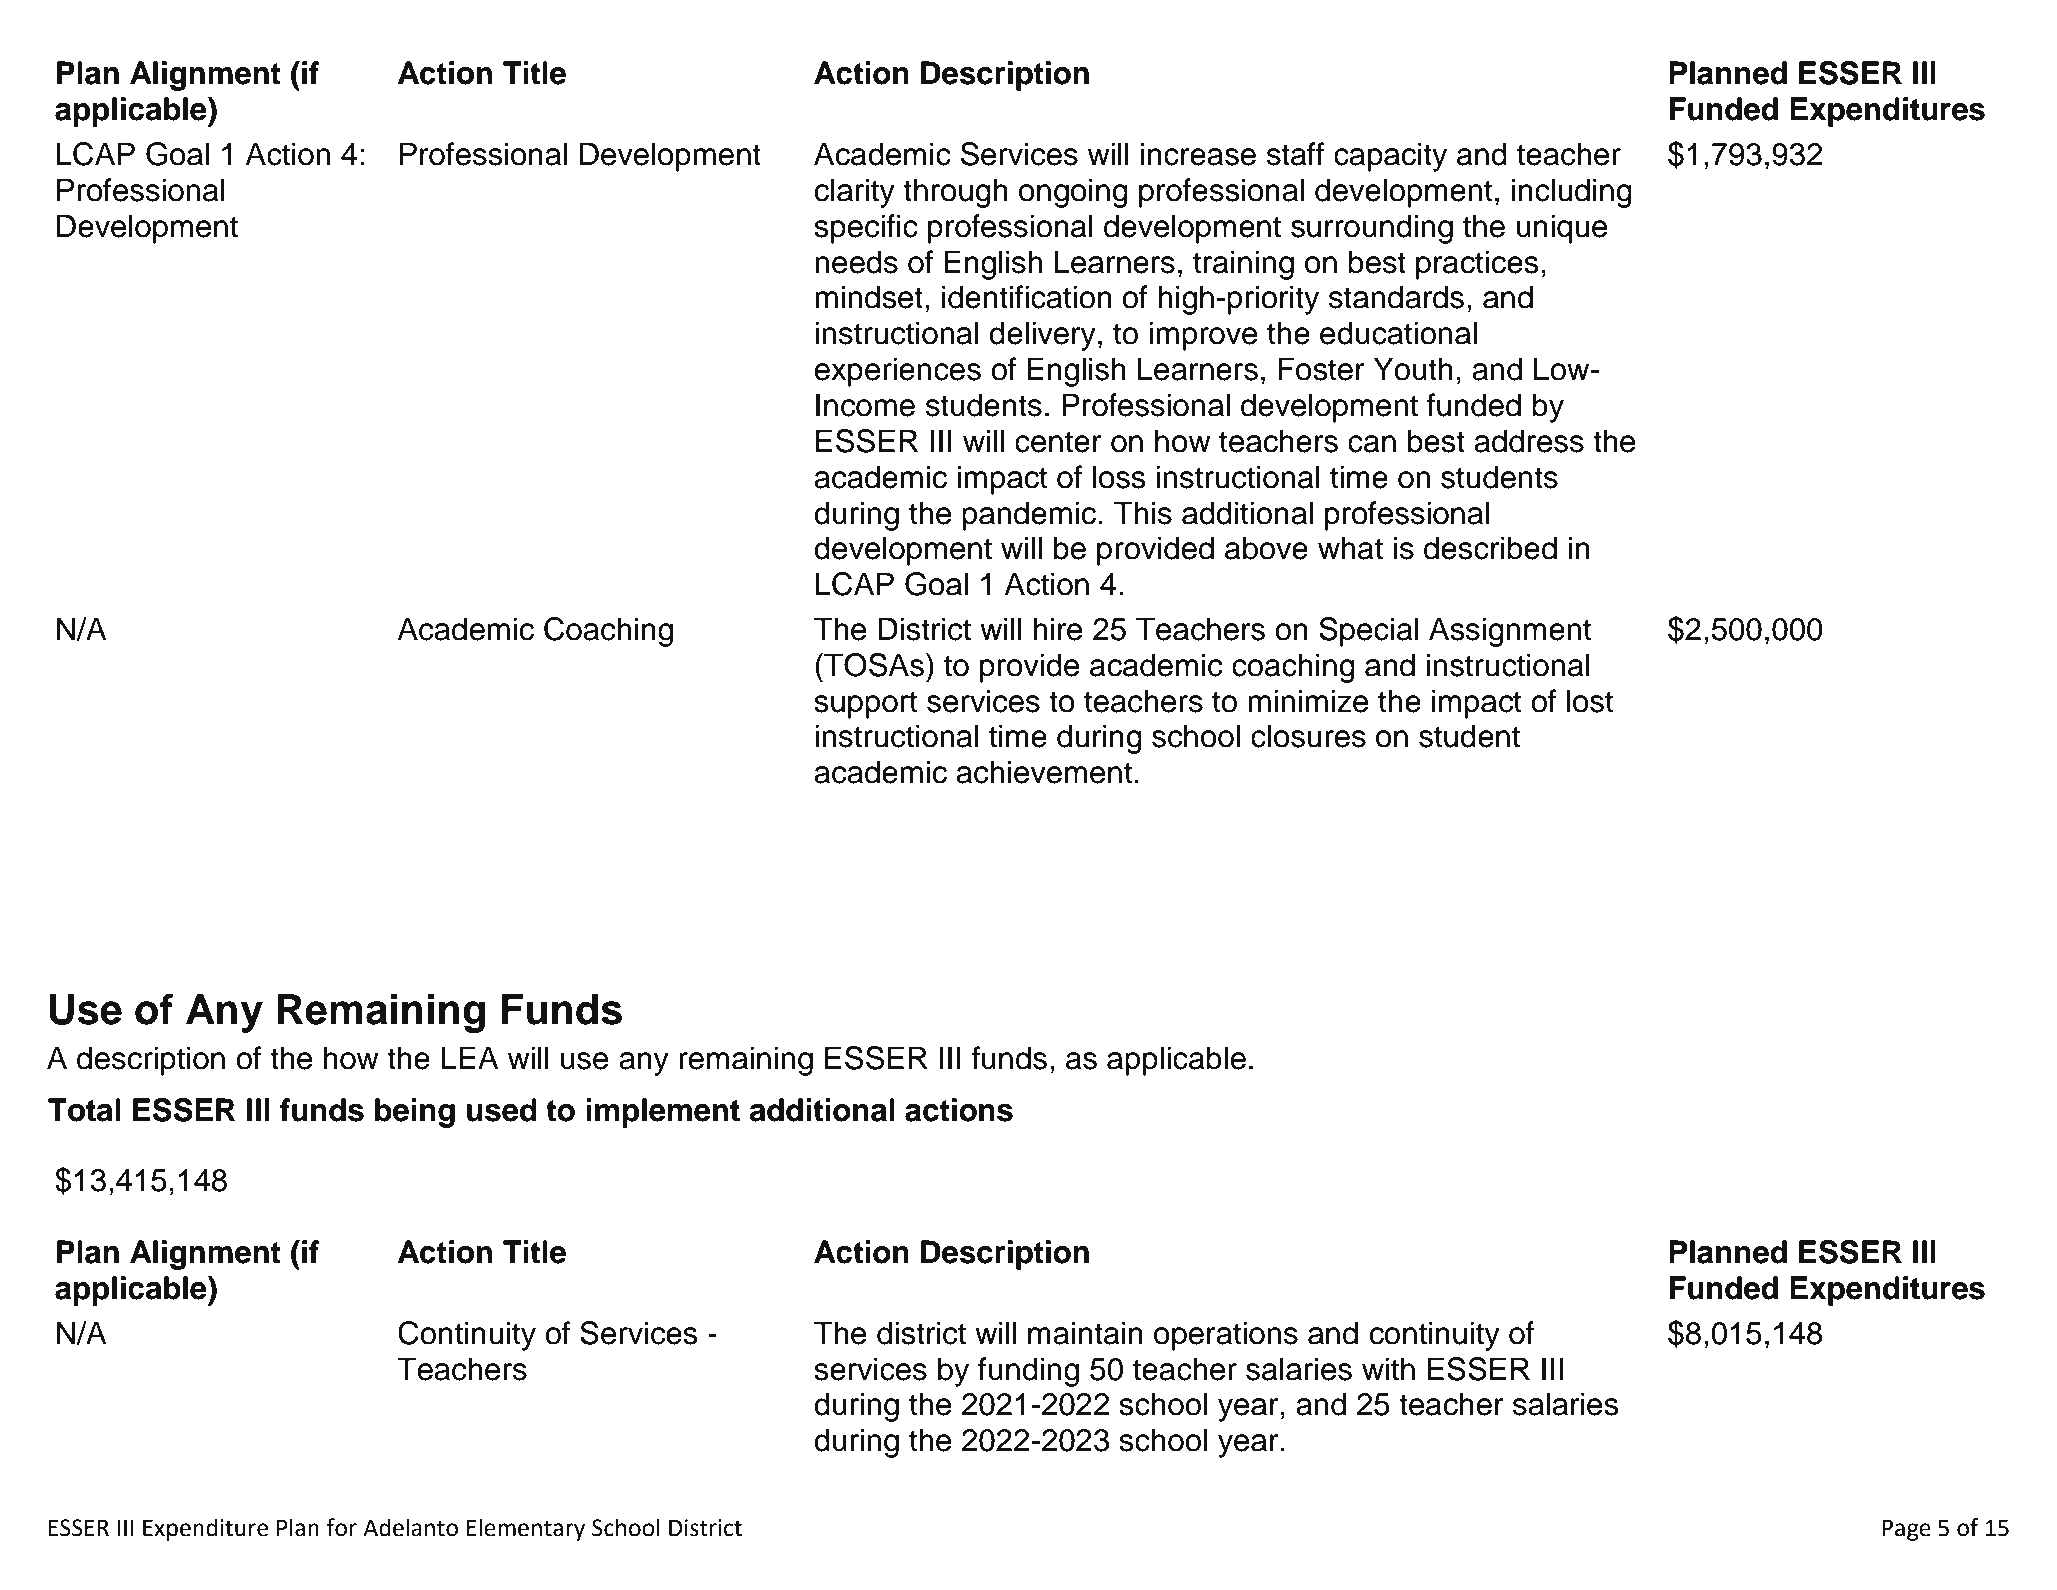 The image size is (2057, 1590). Describe the element at coordinates (865, 705) in the screenshot. I see `support` at that location.
